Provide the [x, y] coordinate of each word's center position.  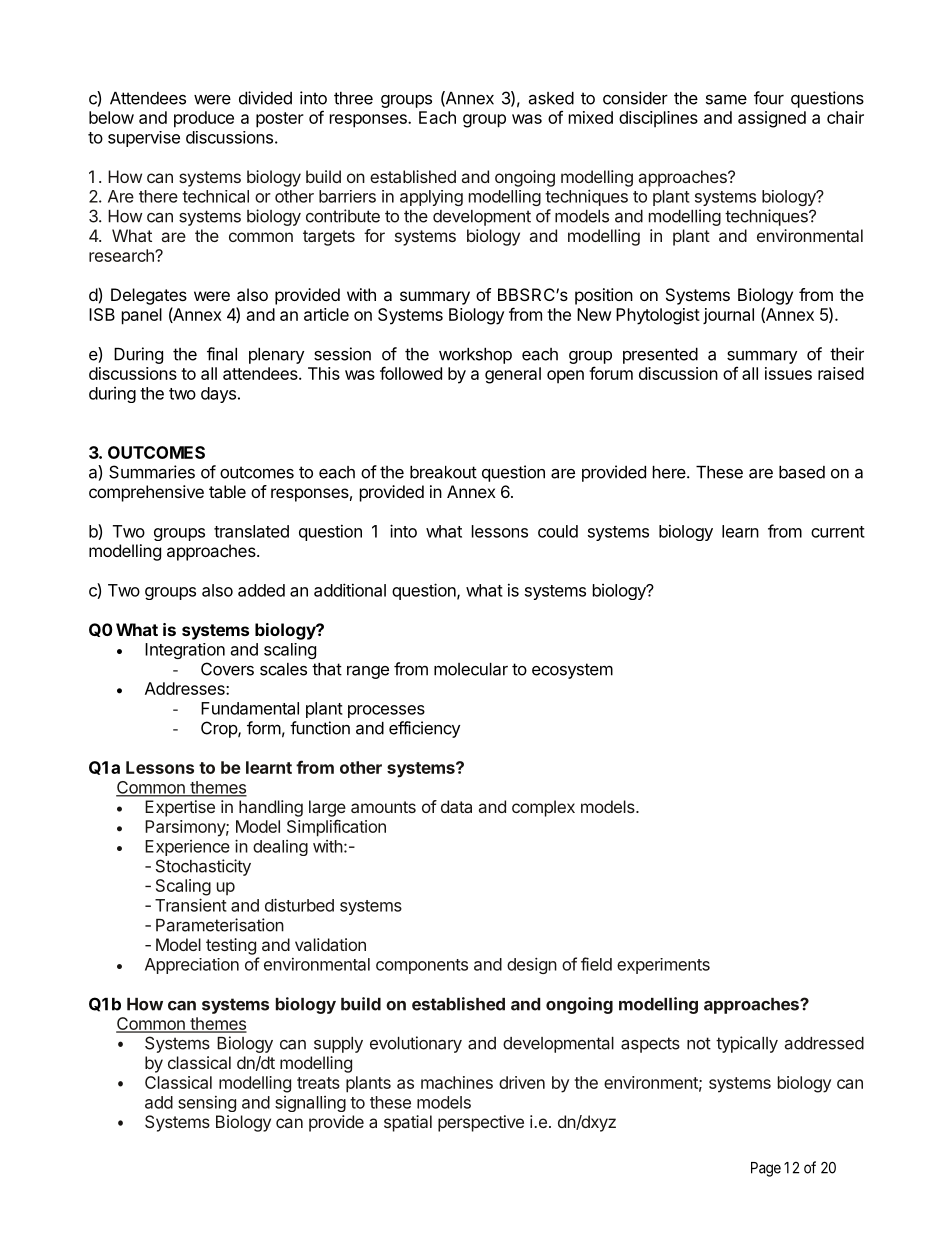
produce [204, 119]
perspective [481, 1123]
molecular [471, 669]
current [838, 532]
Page [766, 1169]
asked [551, 98]
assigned [772, 119]
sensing [207, 1104]
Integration [185, 651]
